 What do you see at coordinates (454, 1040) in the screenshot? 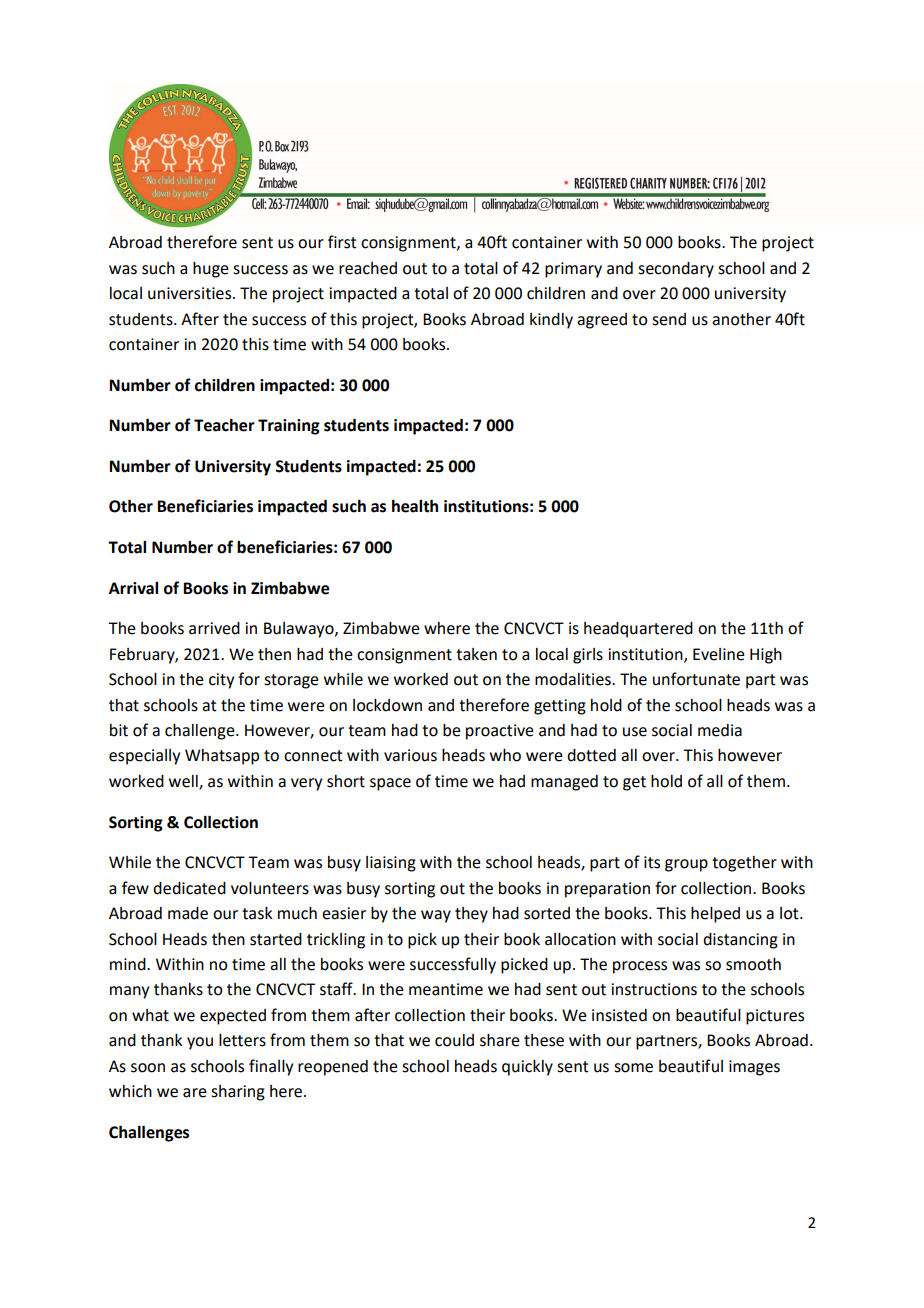
I see `could` at bounding box center [454, 1040].
